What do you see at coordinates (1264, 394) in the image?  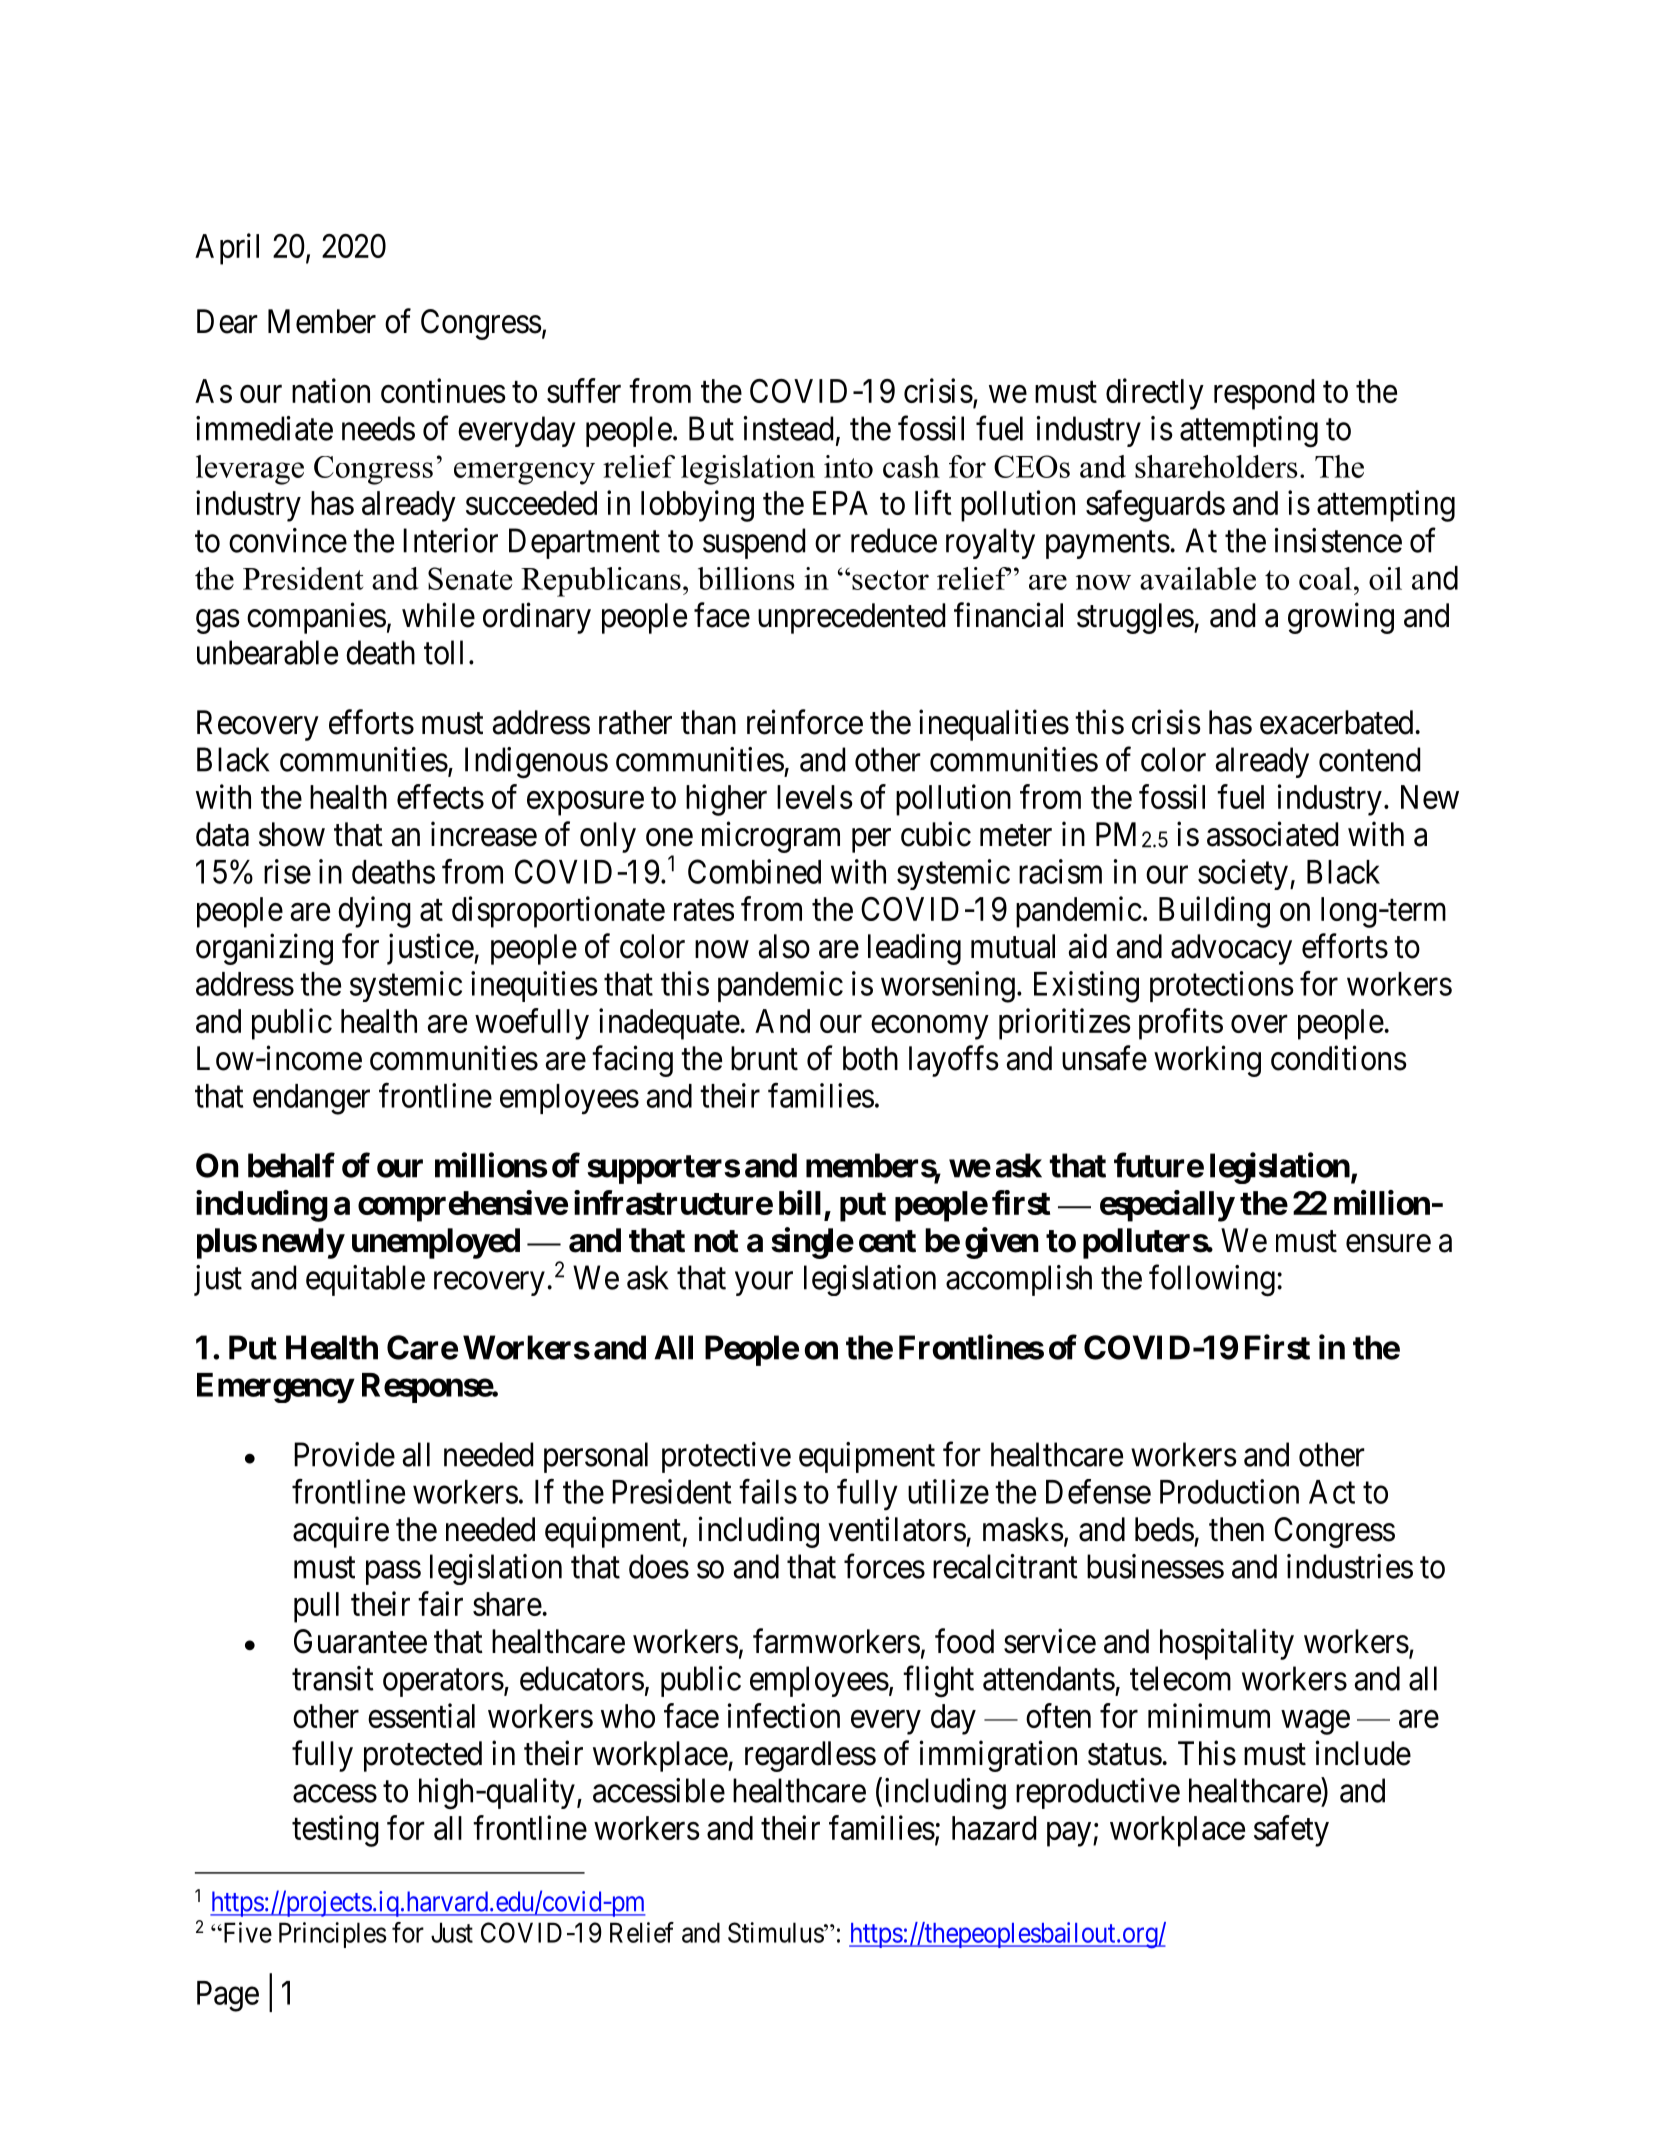 I see `respond` at bounding box center [1264, 394].
